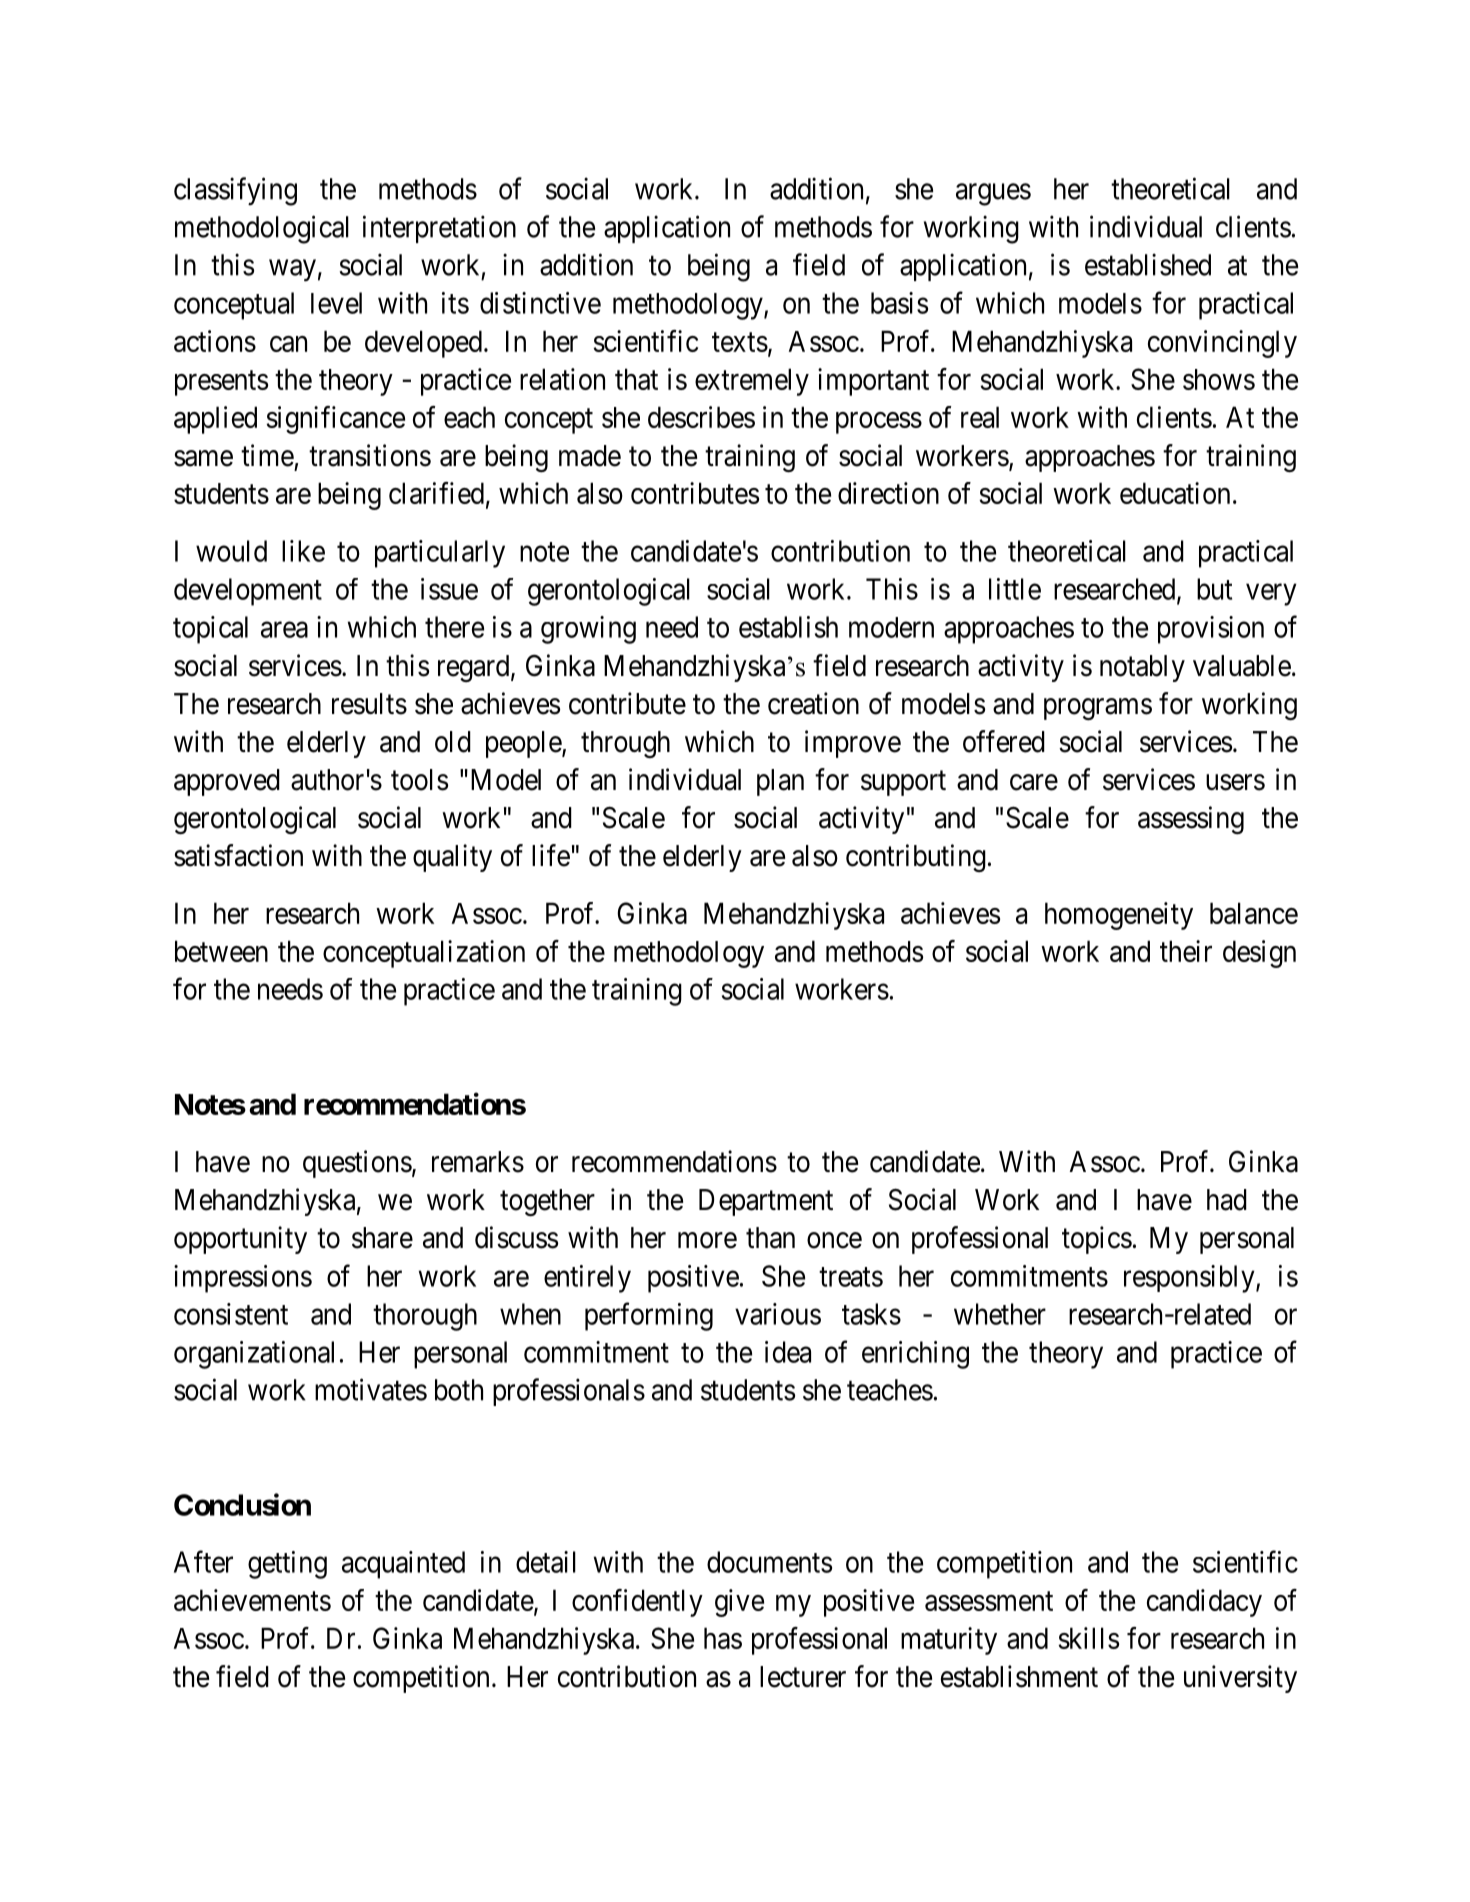 Image resolution: width=1470 pixels, height=1902 pixels. What do you see at coordinates (740, 342) in the document?
I see `texts` at bounding box center [740, 342].
